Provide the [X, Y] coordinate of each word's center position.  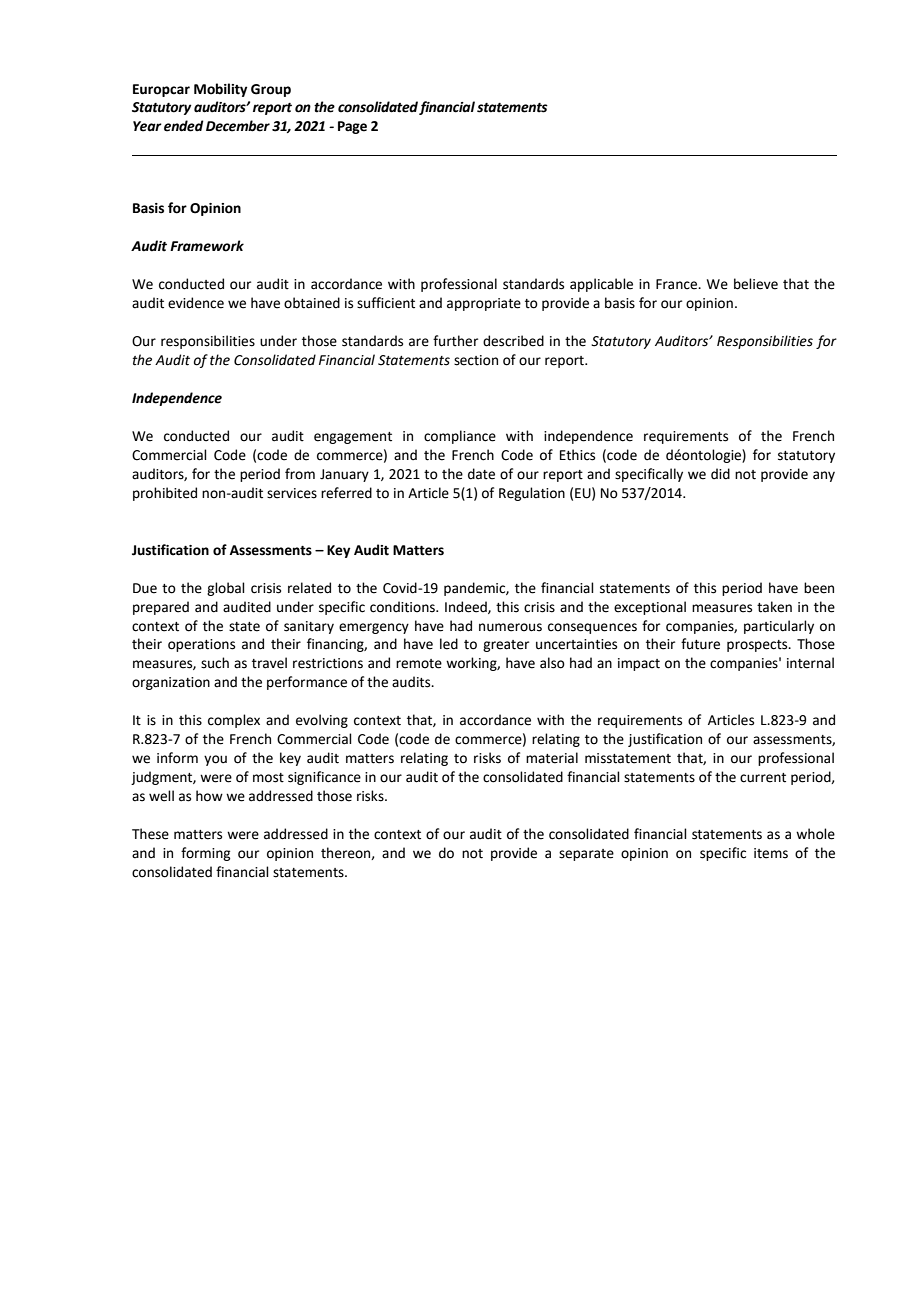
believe [756, 284]
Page [352, 127]
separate [586, 855]
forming [205, 854]
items [771, 853]
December [238, 126]
